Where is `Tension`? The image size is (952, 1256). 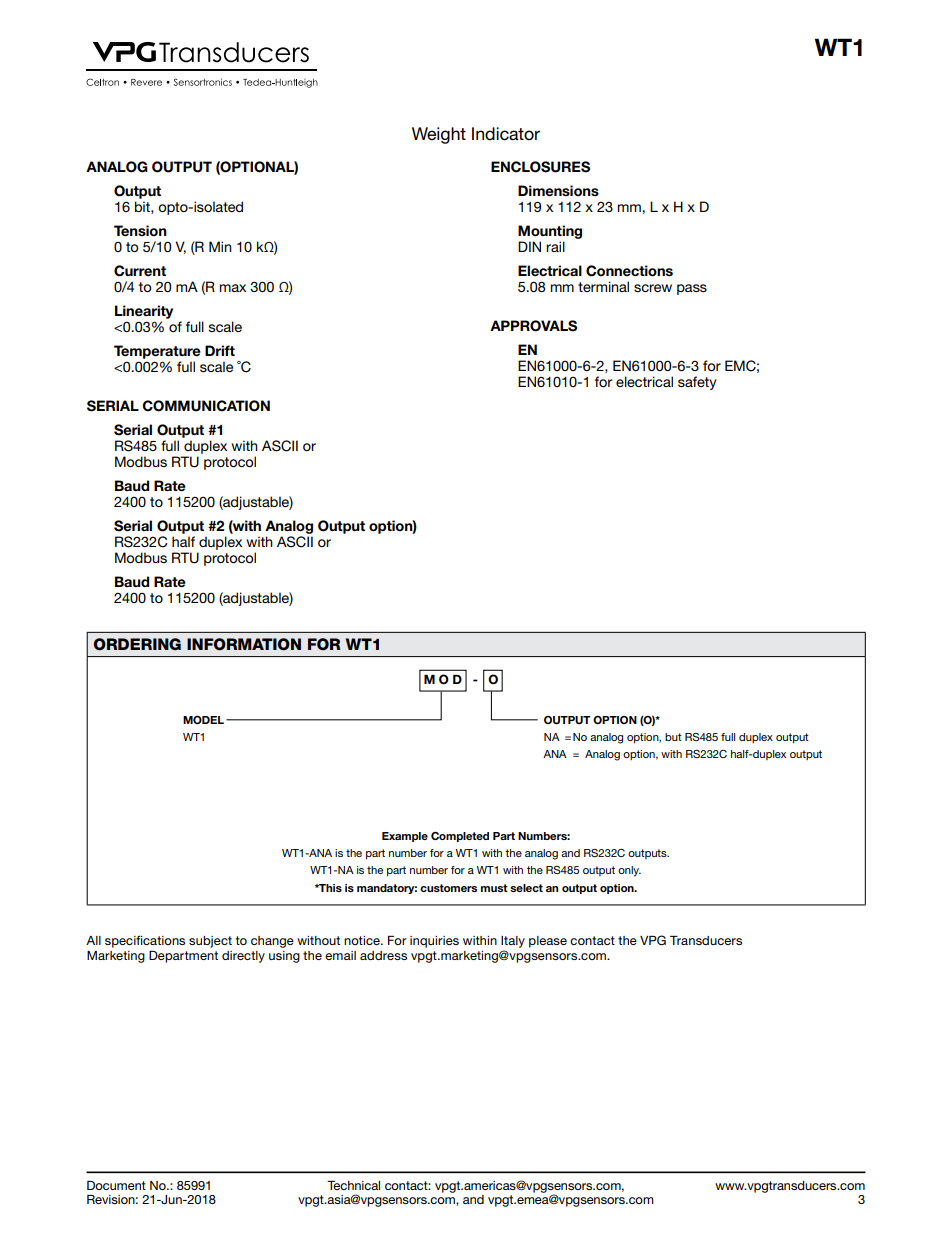 Tension is located at coordinates (140, 231).
